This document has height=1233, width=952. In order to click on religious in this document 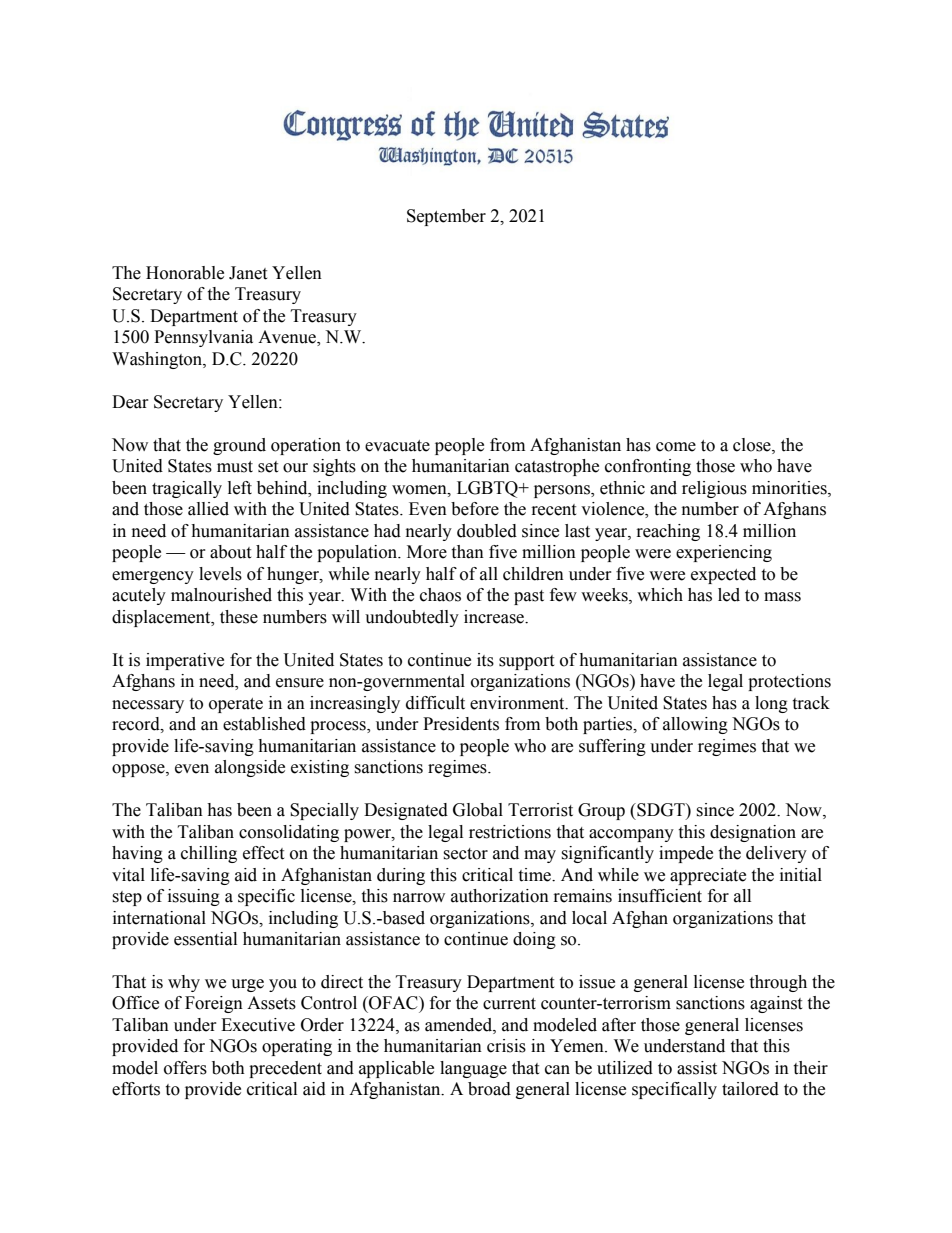, I will do `click(714, 489)`.
